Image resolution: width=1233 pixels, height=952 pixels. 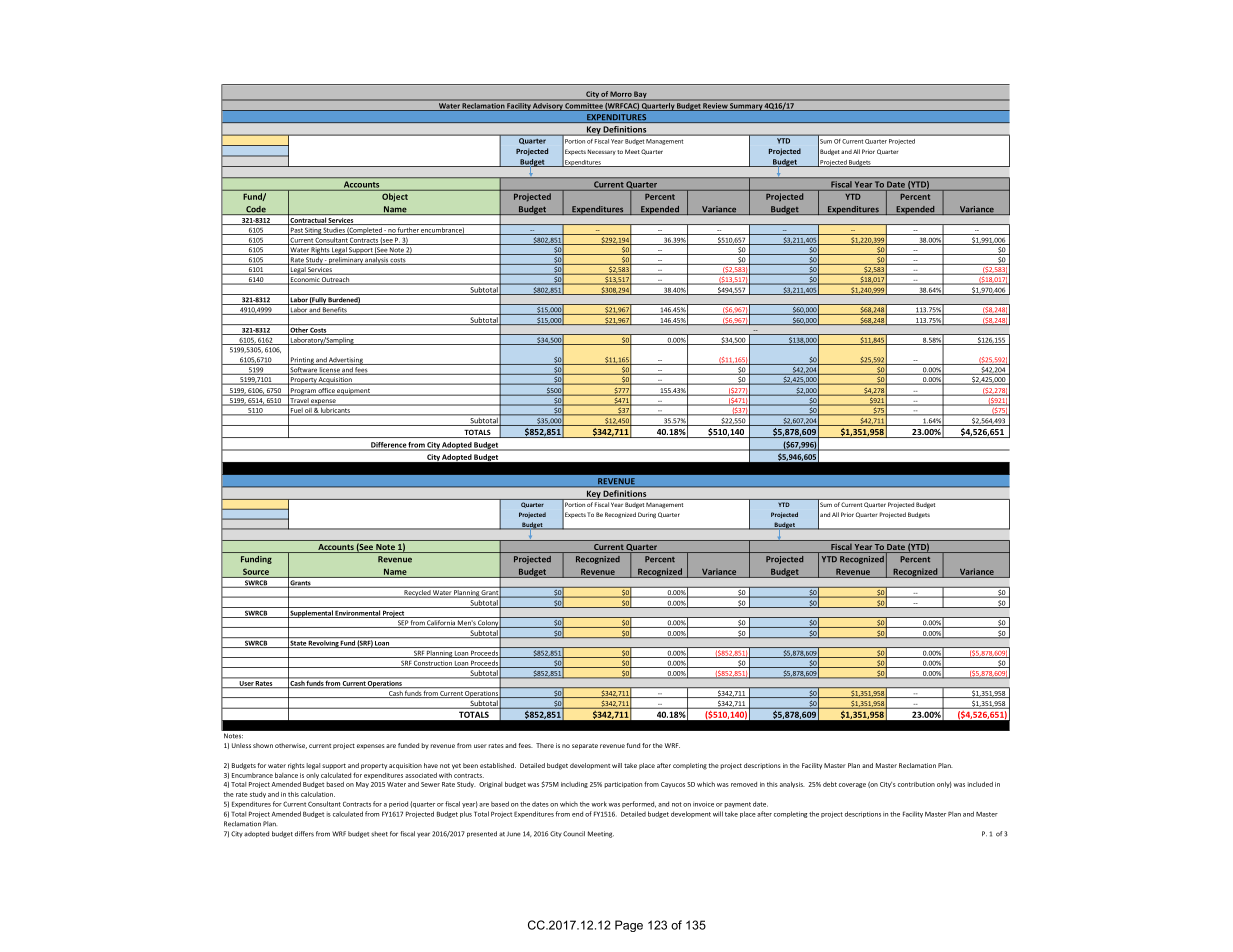 I want to click on balance, so click(x=286, y=775).
